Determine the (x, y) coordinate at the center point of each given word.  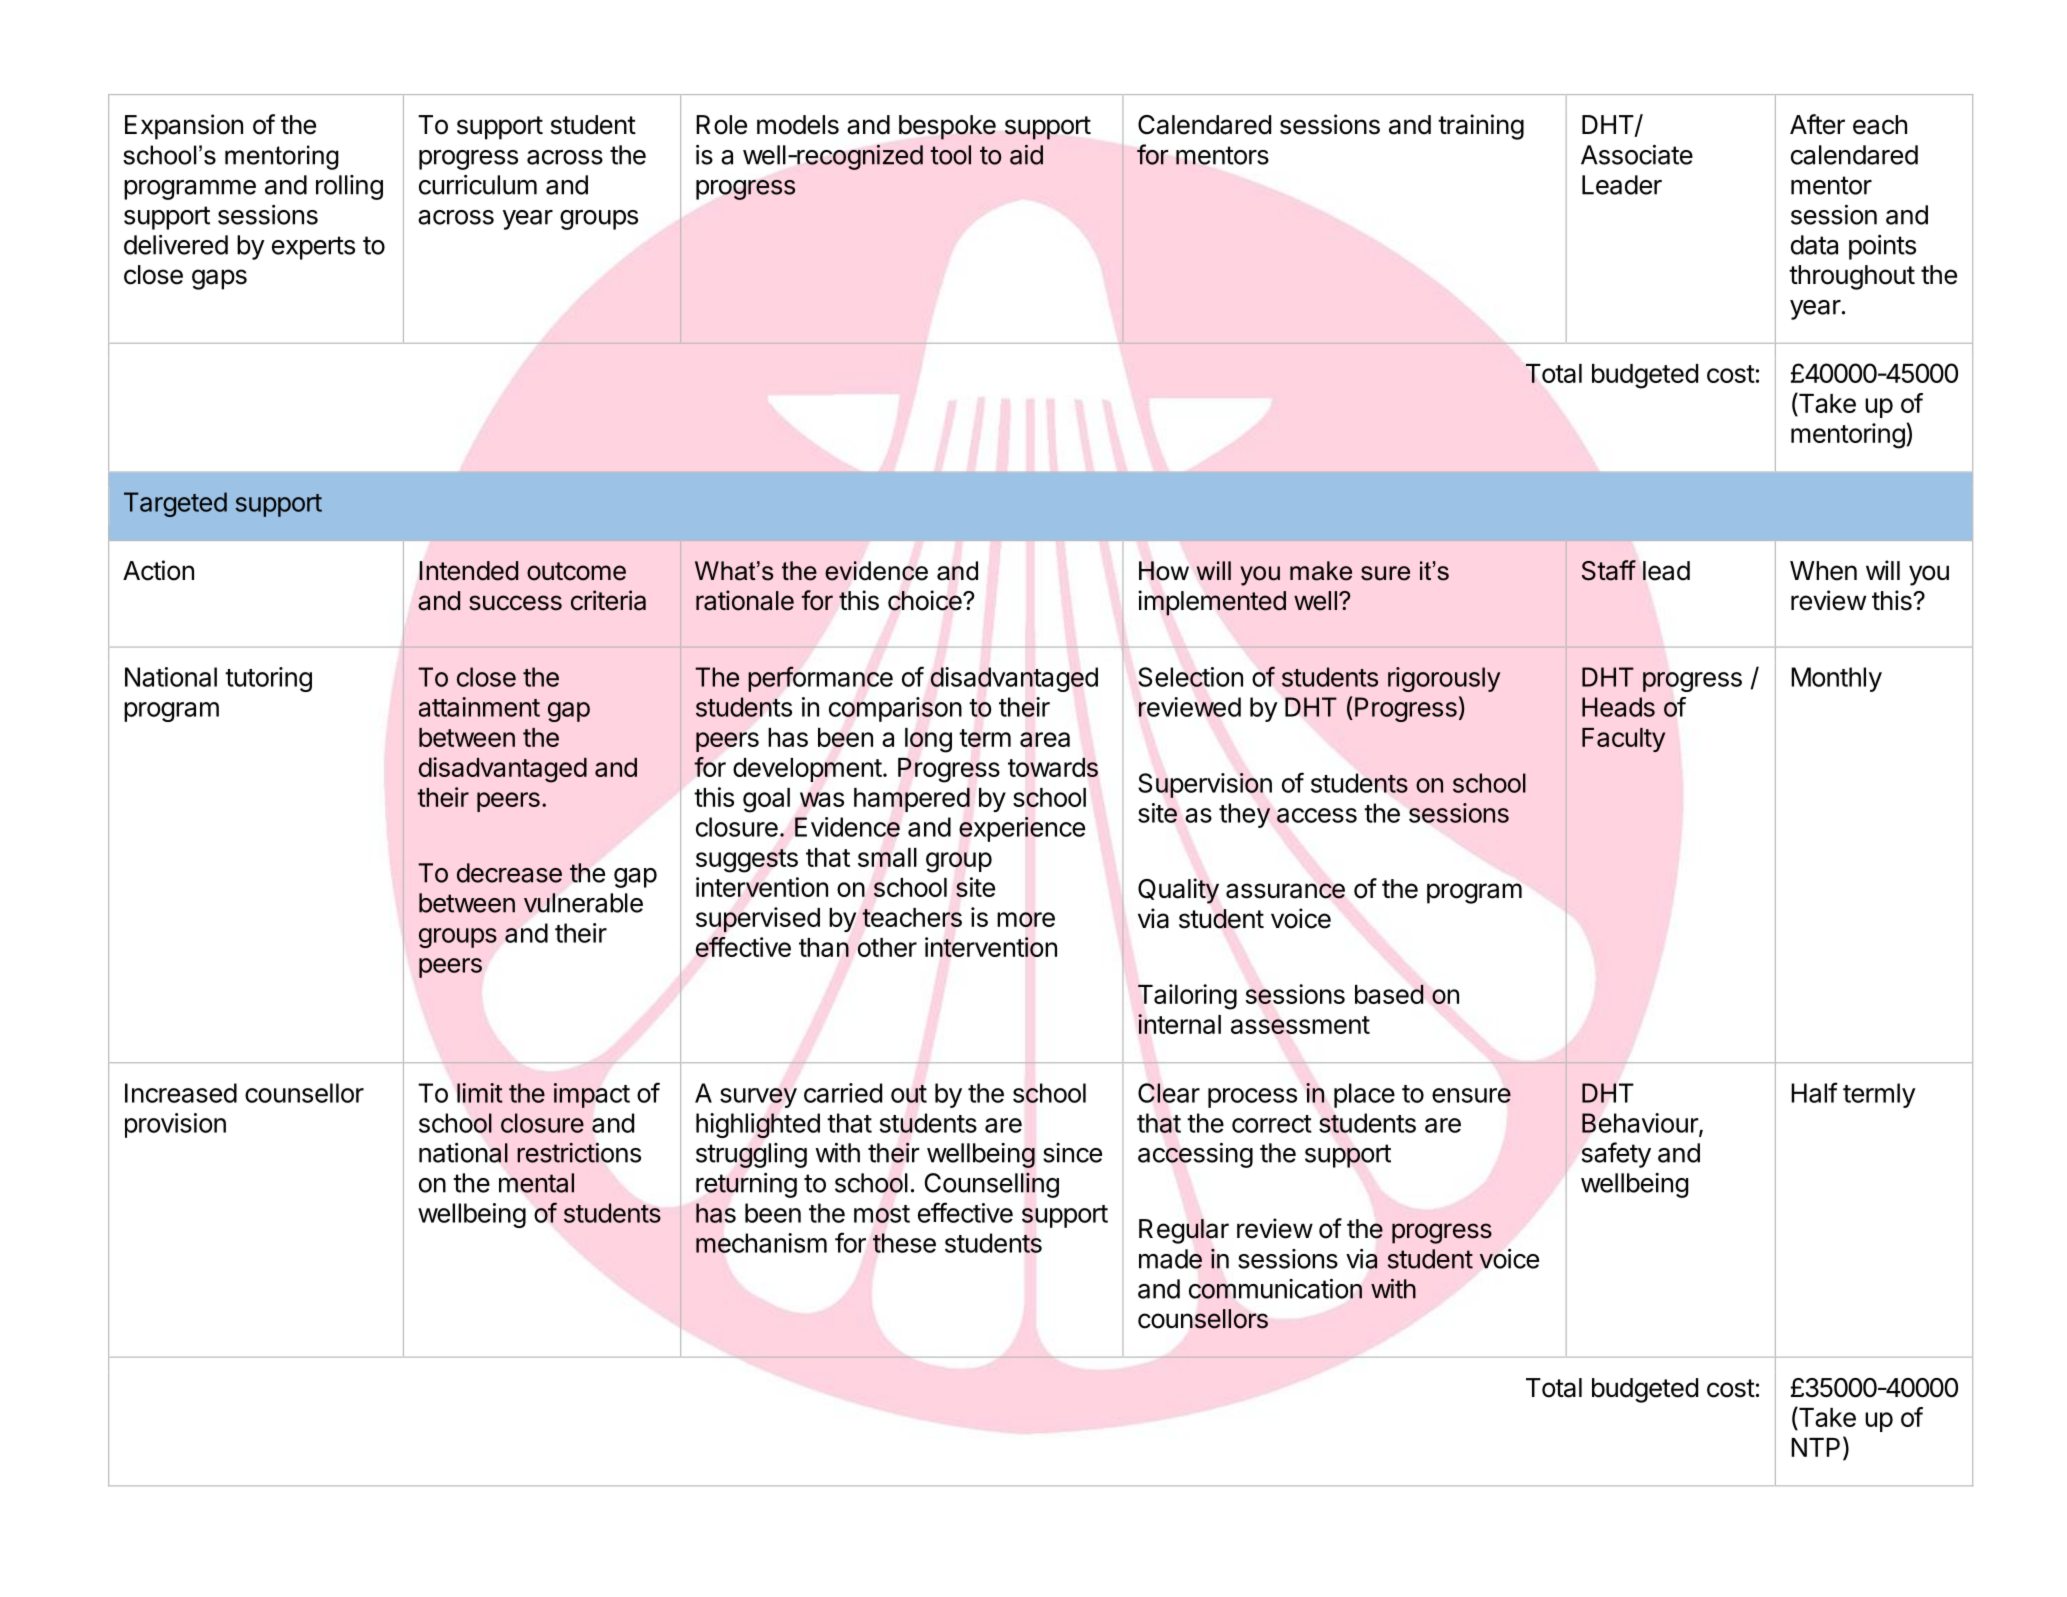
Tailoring (1187, 997)
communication (1275, 1289)
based (1389, 994)
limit (480, 1093)
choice (926, 600)
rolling (349, 187)
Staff (1609, 570)
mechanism (761, 1243)
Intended (468, 571)
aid (1026, 155)
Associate (1637, 155)
